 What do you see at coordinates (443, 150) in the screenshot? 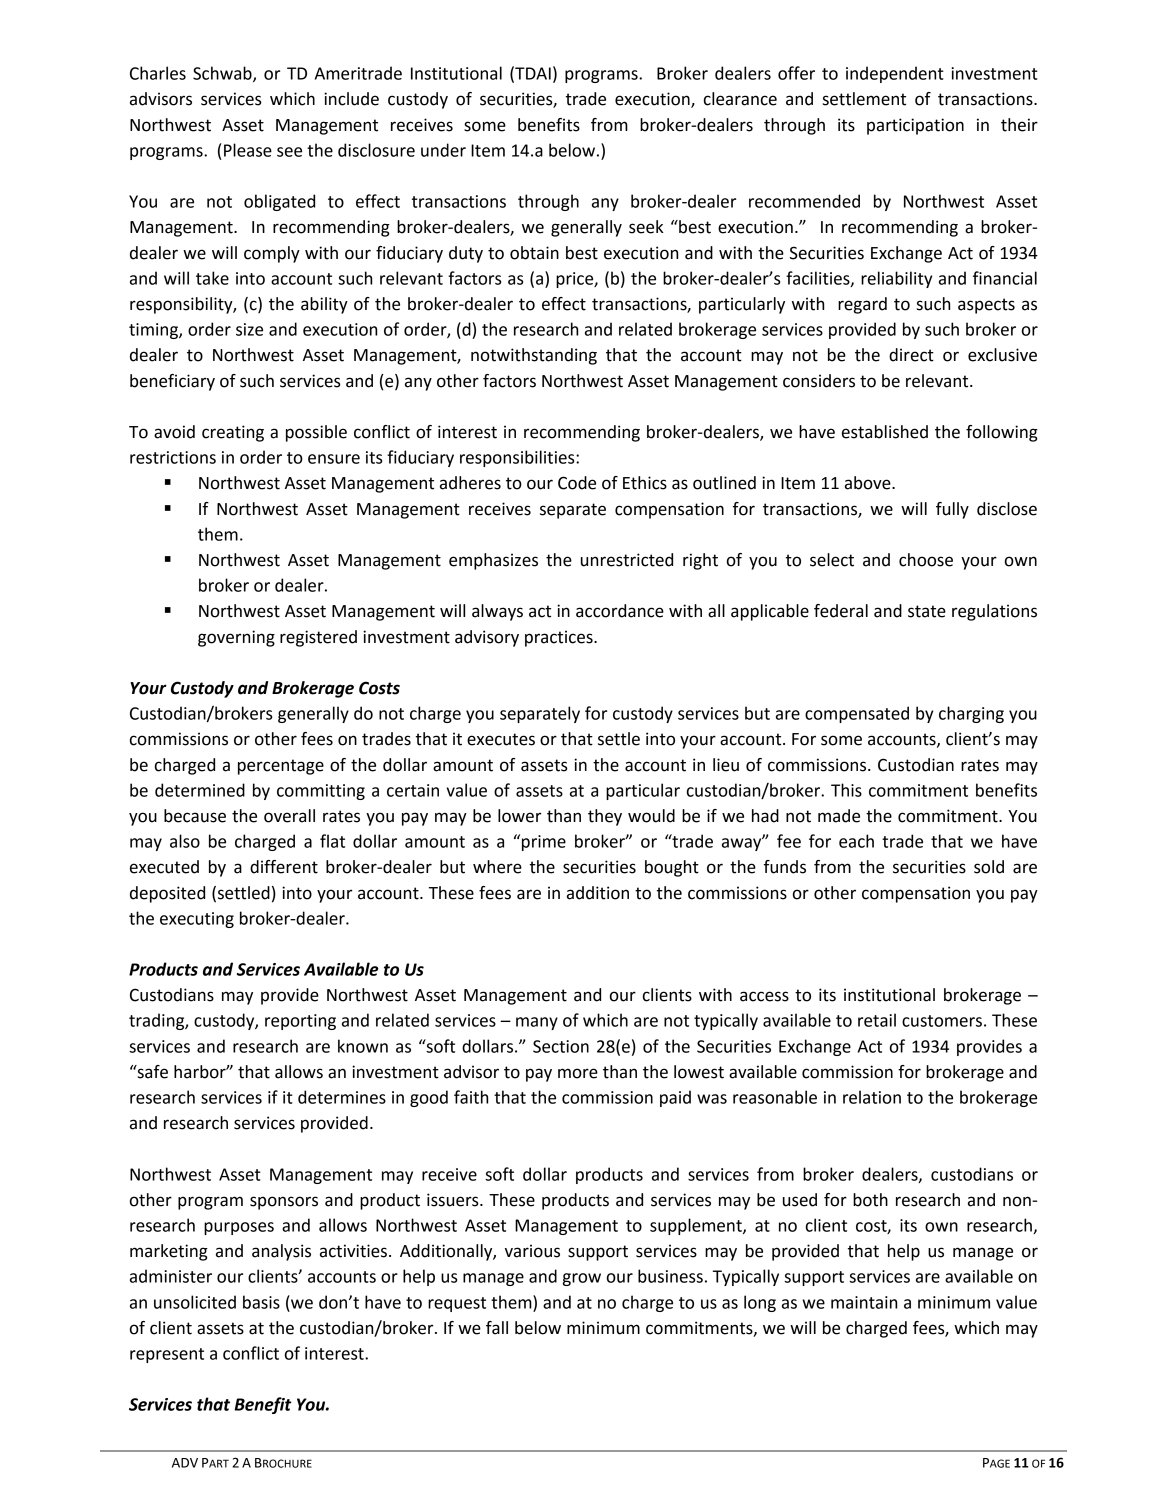
I see `under` at bounding box center [443, 150].
